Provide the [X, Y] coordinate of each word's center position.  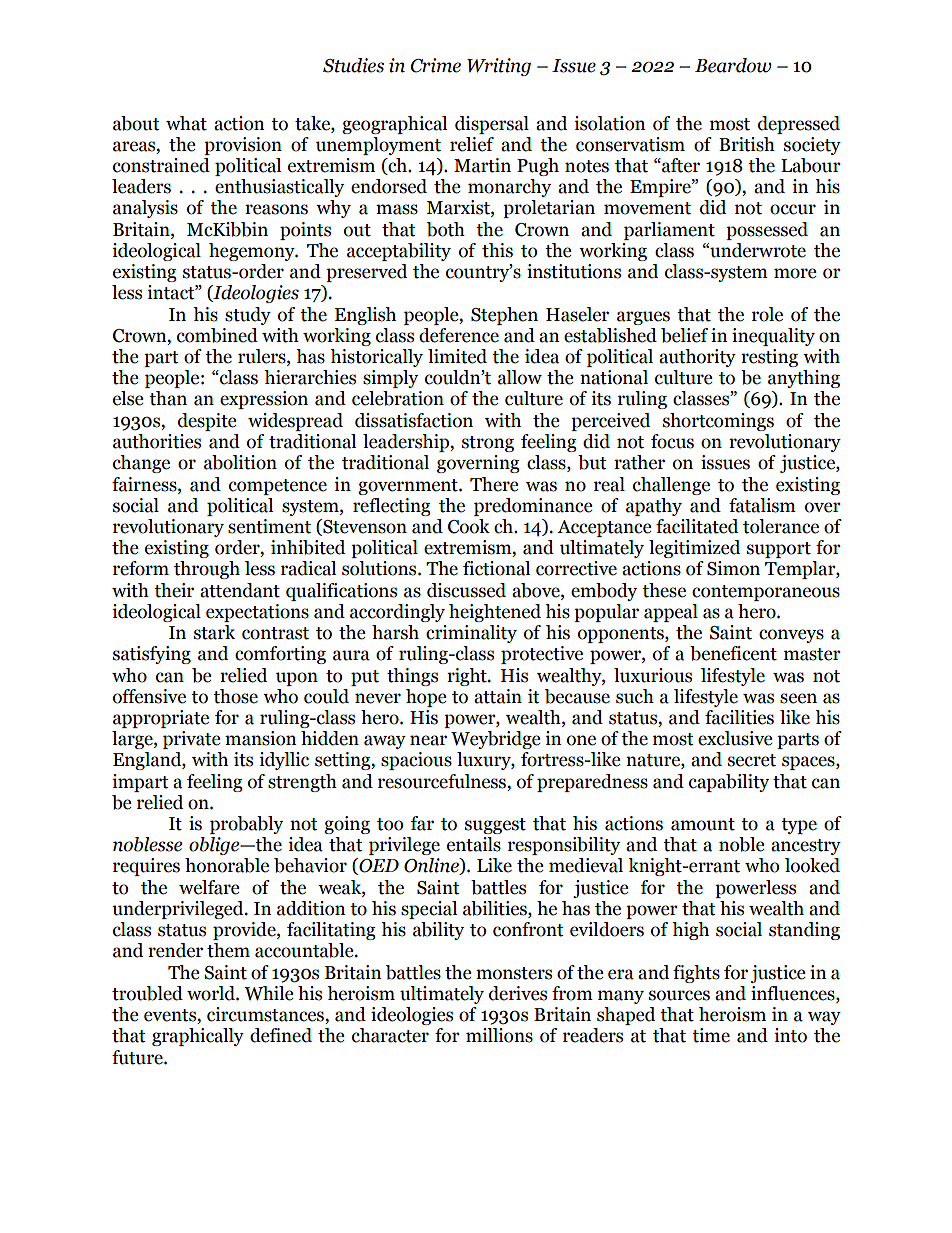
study [248, 316]
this [497, 250]
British [747, 144]
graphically [198, 1037]
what [186, 123]
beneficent [733, 653]
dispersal [492, 125]
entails [474, 844]
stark [214, 632]
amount [703, 824]
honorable [227, 865]
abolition [240, 462]
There [494, 484]
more [795, 273]
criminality [471, 634]
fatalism [762, 505]
